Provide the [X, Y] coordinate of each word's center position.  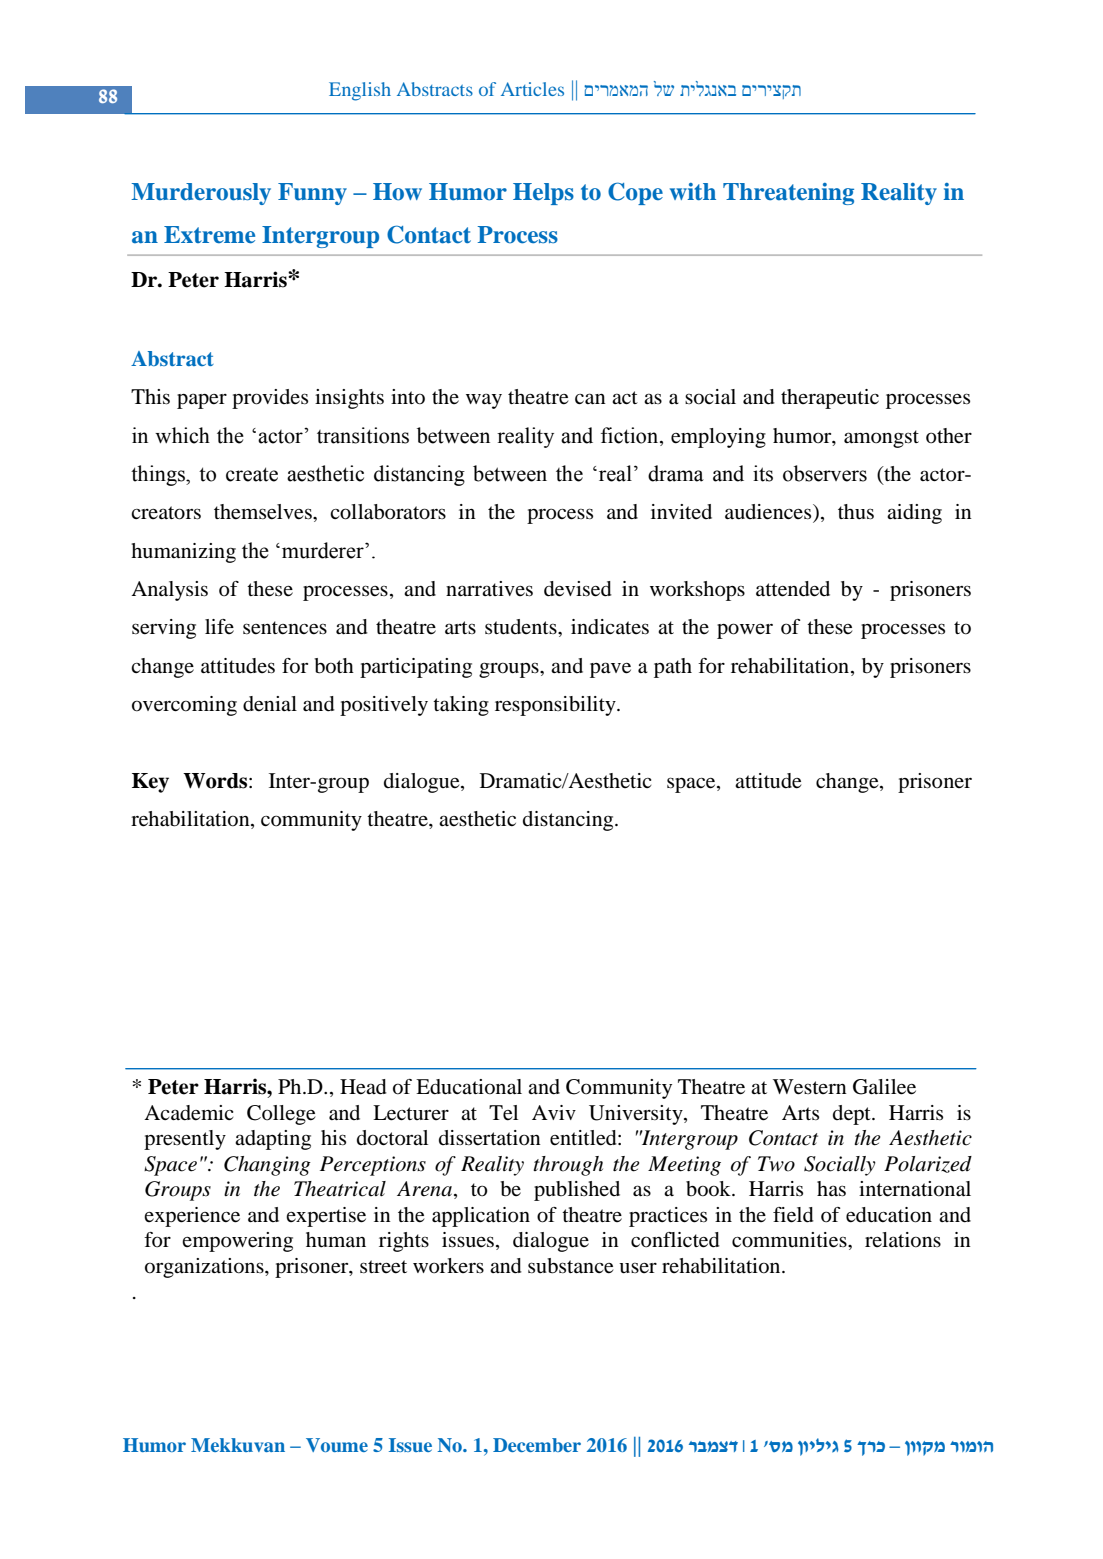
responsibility [556, 706]
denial [270, 704]
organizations [205, 1268]
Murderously [201, 194]
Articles [532, 89]
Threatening [788, 194]
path [673, 668]
